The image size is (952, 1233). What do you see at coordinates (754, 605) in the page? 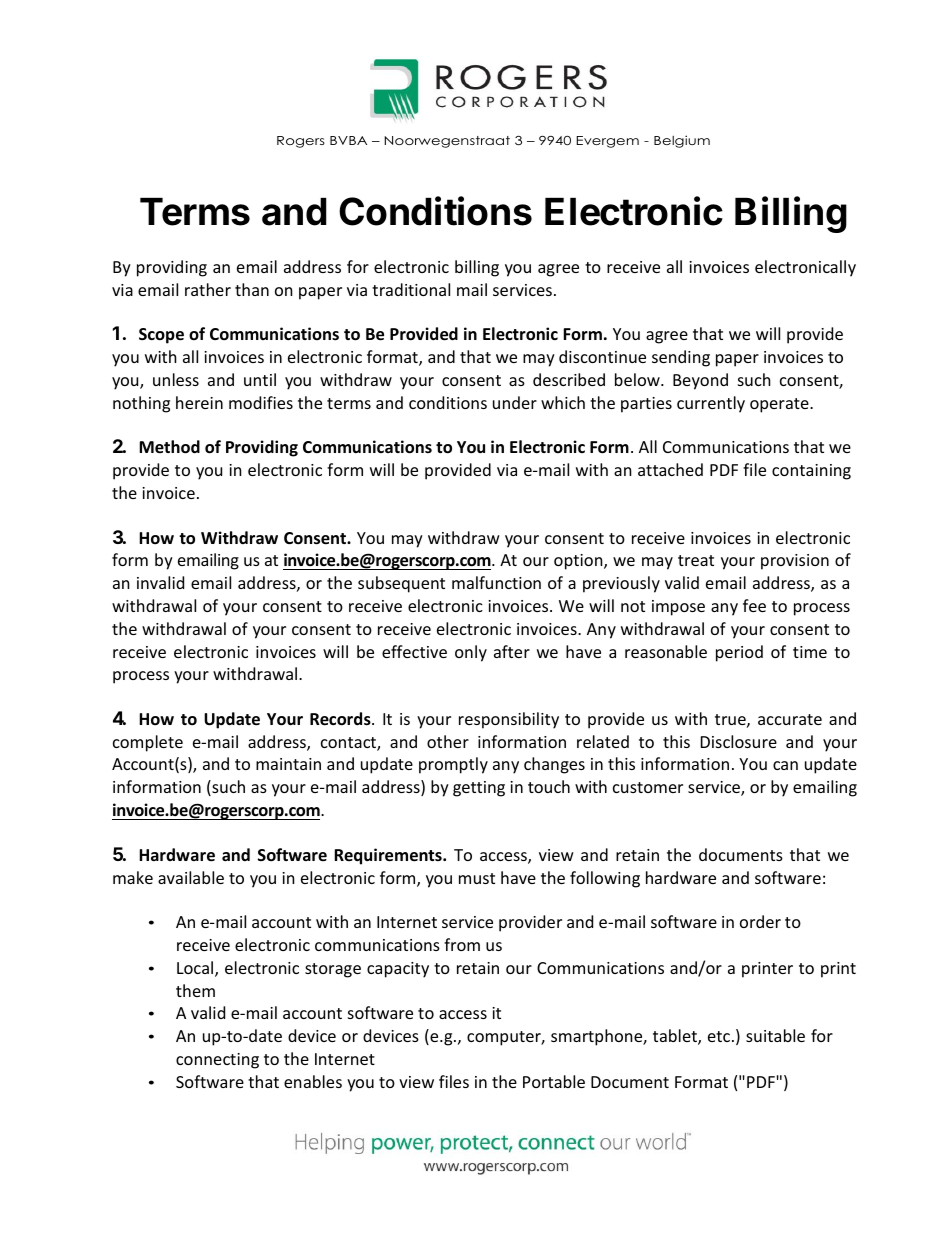
I see `fee` at bounding box center [754, 605].
